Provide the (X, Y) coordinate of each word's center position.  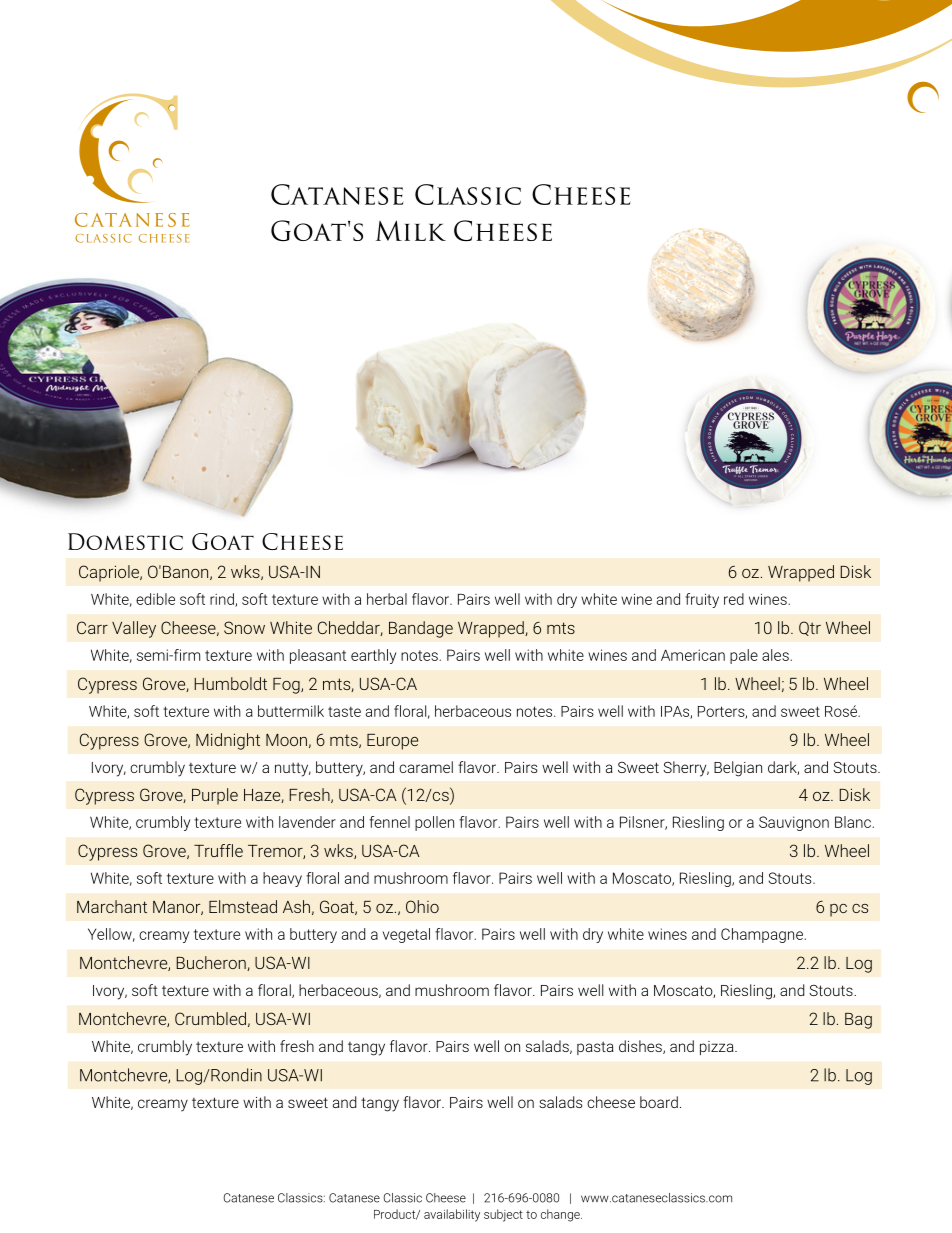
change (561, 1215)
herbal (387, 599)
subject (503, 1215)
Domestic (125, 541)
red (734, 599)
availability (452, 1215)
